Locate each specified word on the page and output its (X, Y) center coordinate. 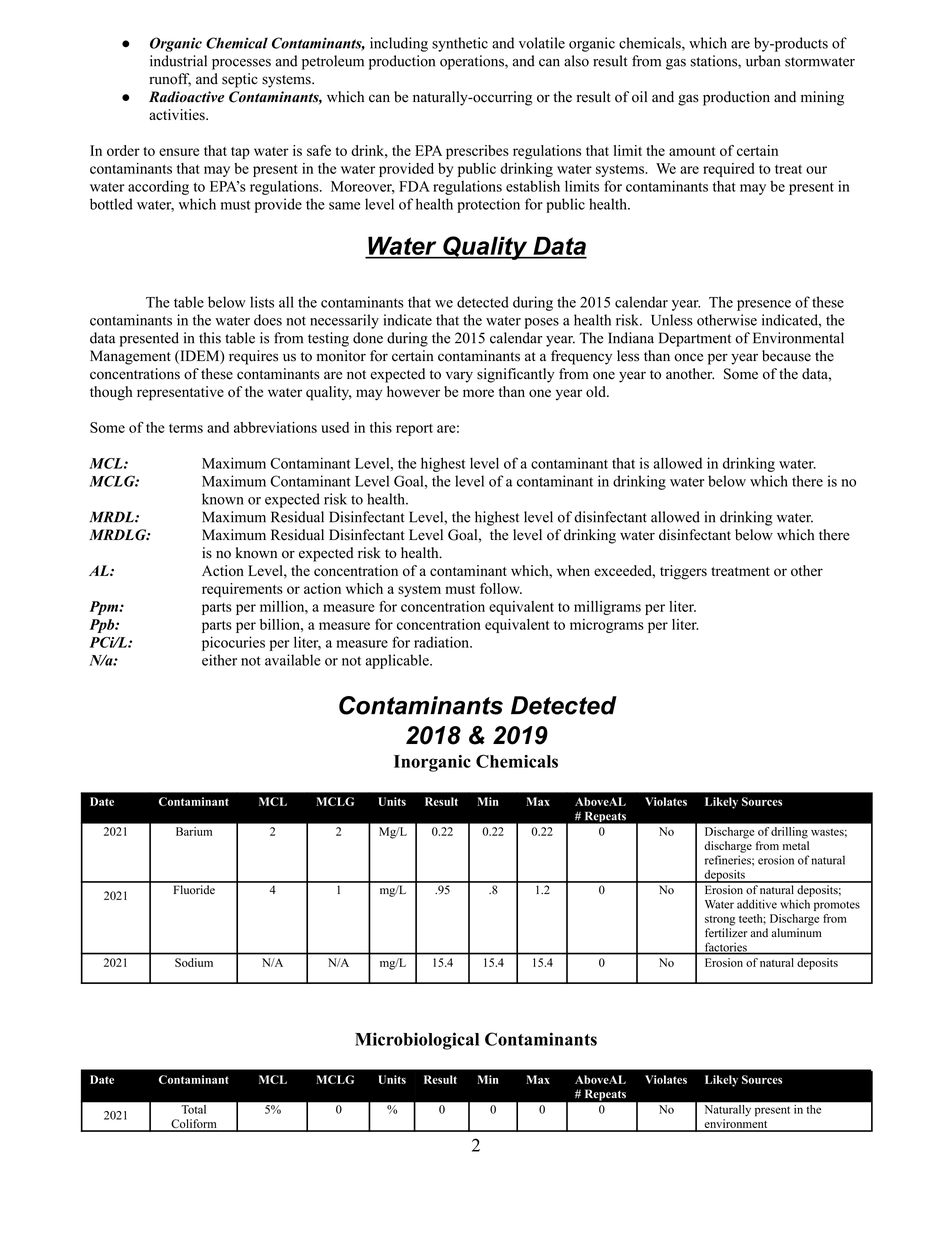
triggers (683, 572)
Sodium (194, 962)
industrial (178, 61)
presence (764, 305)
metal (796, 845)
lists (262, 302)
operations (473, 62)
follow (501, 588)
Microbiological (417, 1041)
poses (542, 323)
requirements (242, 590)
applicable (398, 661)
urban (763, 61)
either (219, 660)
